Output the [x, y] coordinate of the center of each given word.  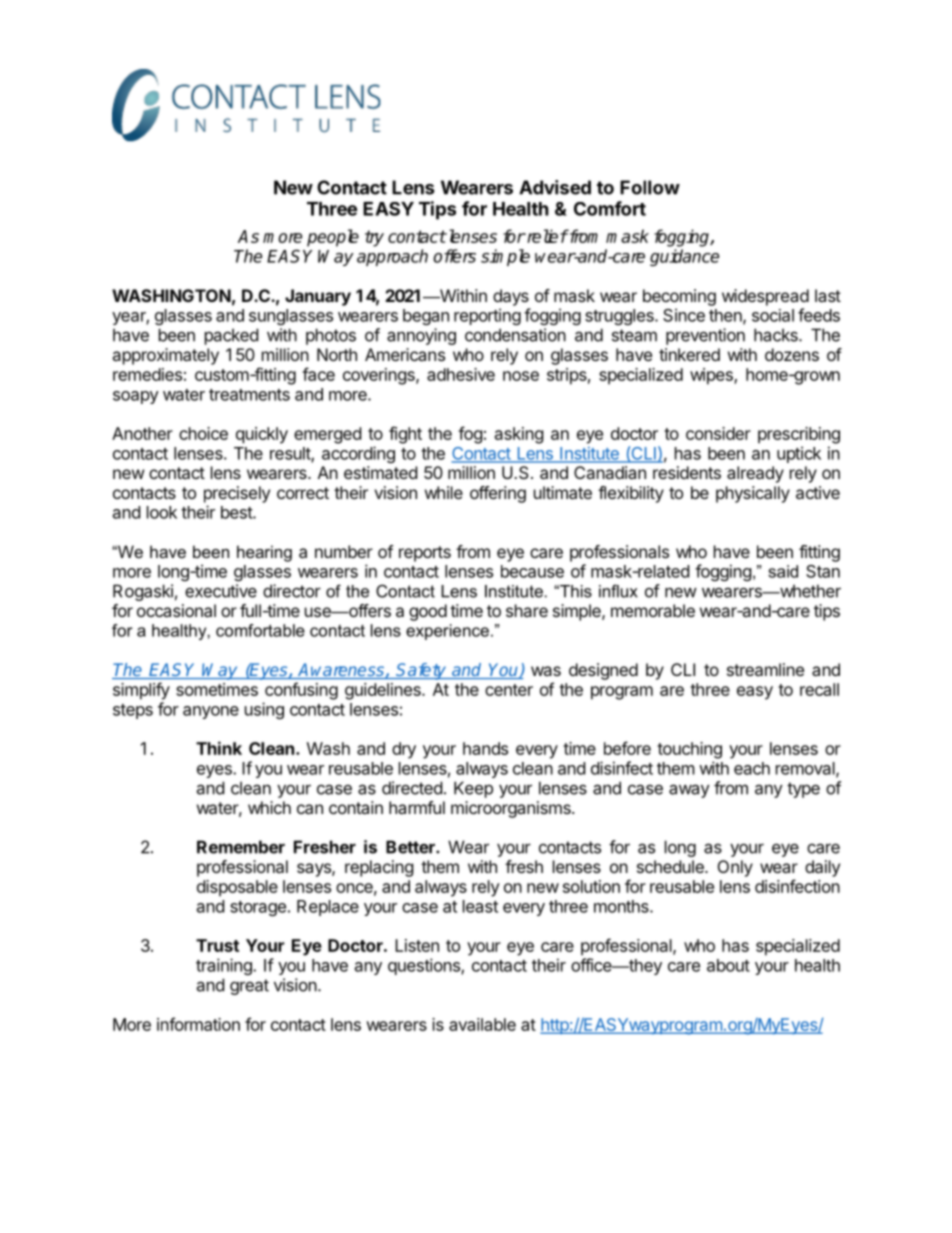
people [333, 238]
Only [735, 868]
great [249, 987]
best [237, 512]
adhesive [461, 374]
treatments [249, 395]
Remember [241, 847]
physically [753, 494]
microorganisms [512, 809]
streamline [765, 669]
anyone [211, 712]
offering [498, 494]
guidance [684, 257]
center [509, 690]
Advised [555, 187]
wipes [712, 376]
